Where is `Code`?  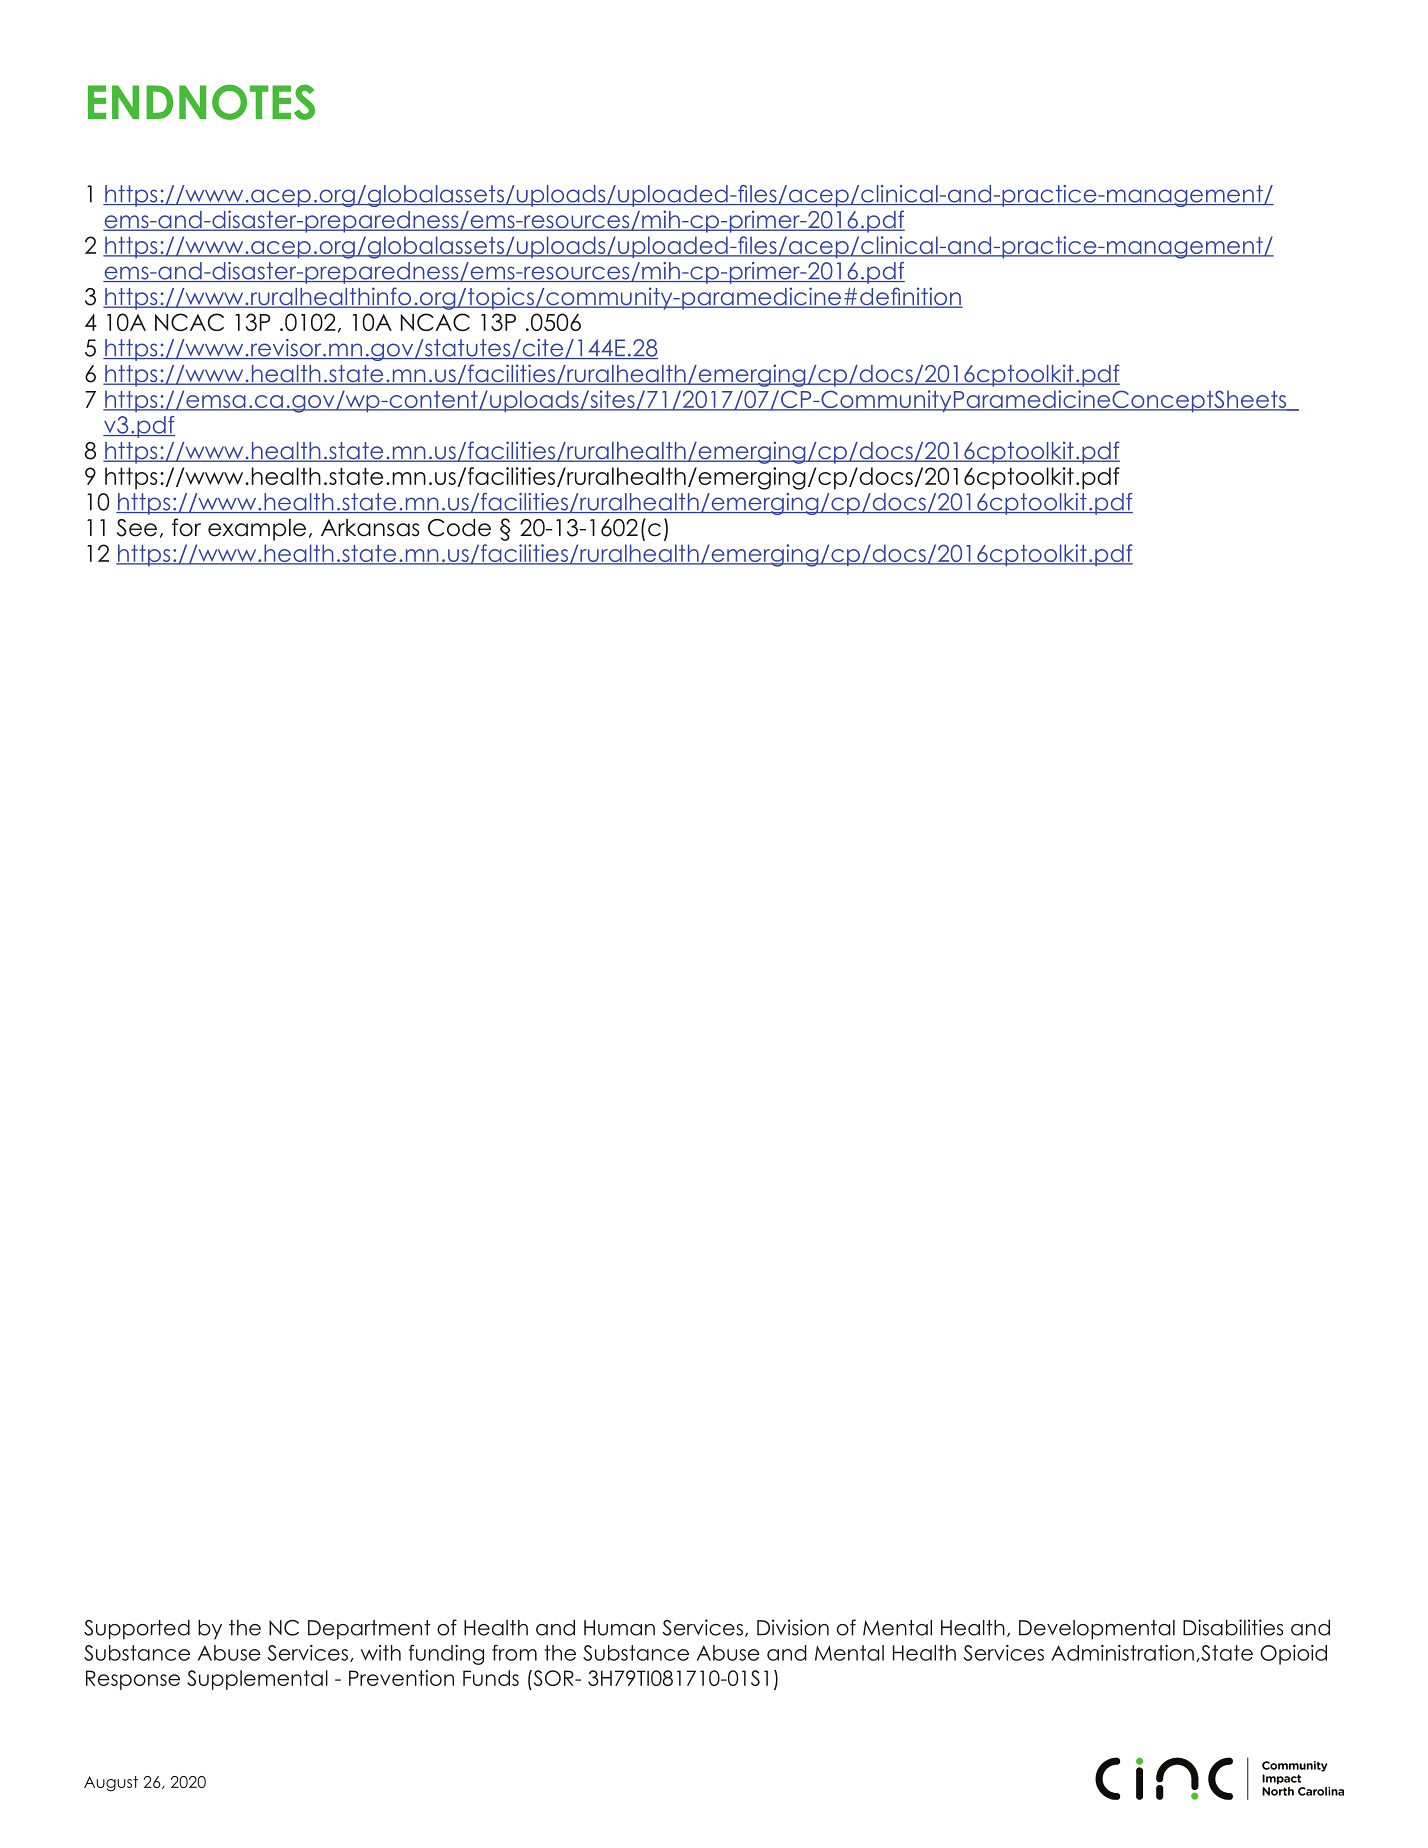 Code is located at coordinates (459, 528).
